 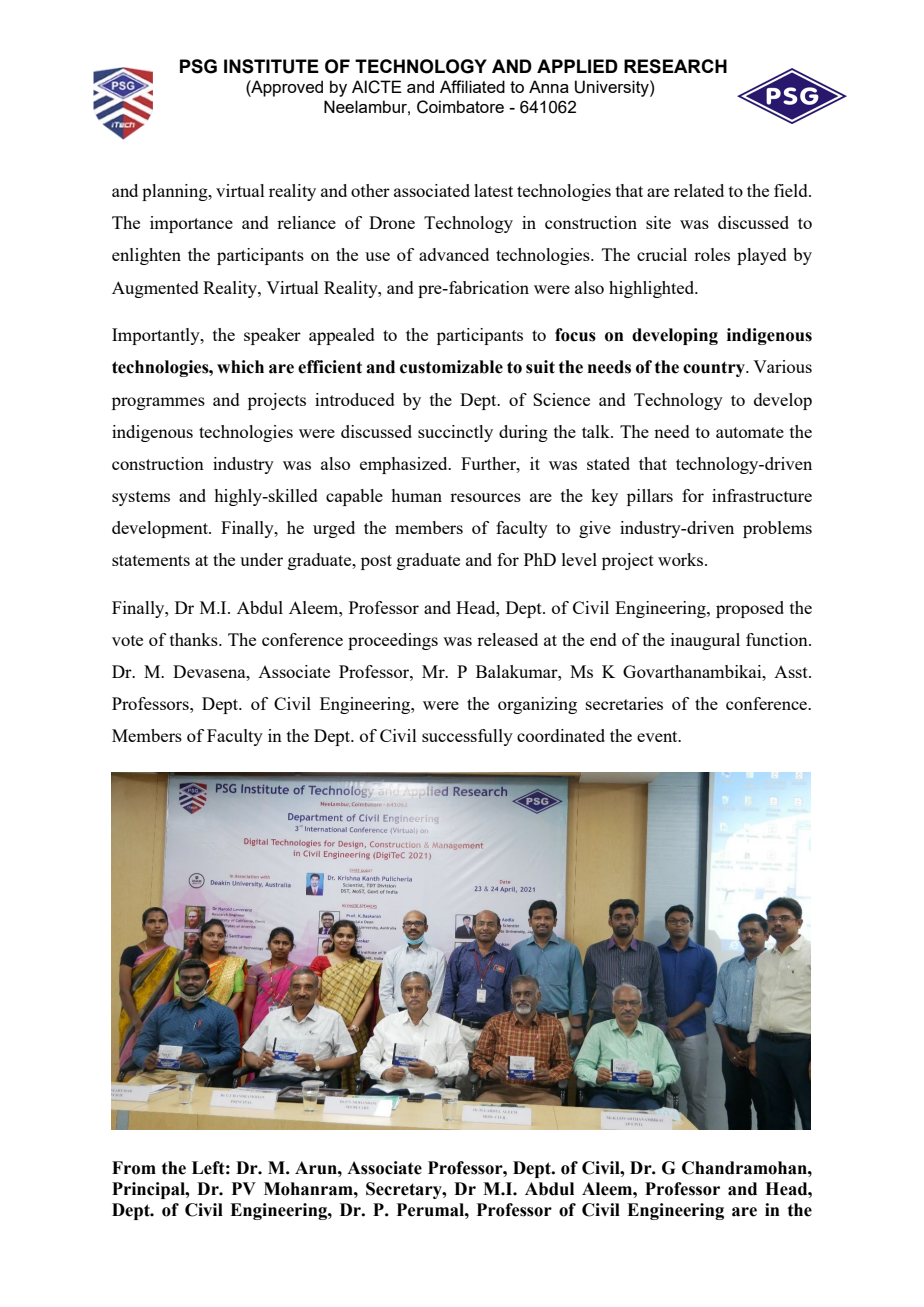 I want to click on successfully, so click(x=467, y=737).
